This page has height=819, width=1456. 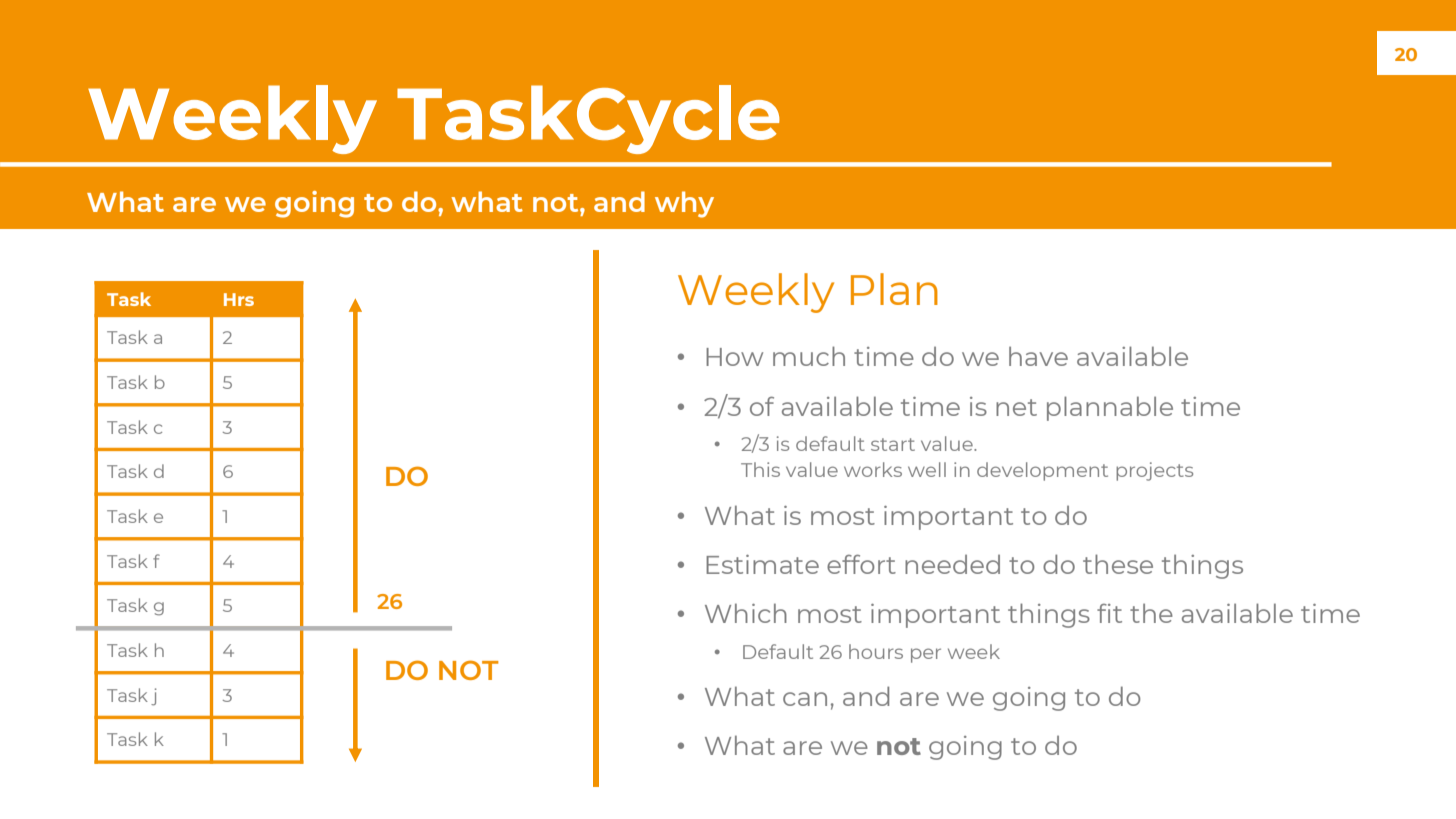 What do you see at coordinates (684, 204) in the page?
I see `why` at bounding box center [684, 204].
